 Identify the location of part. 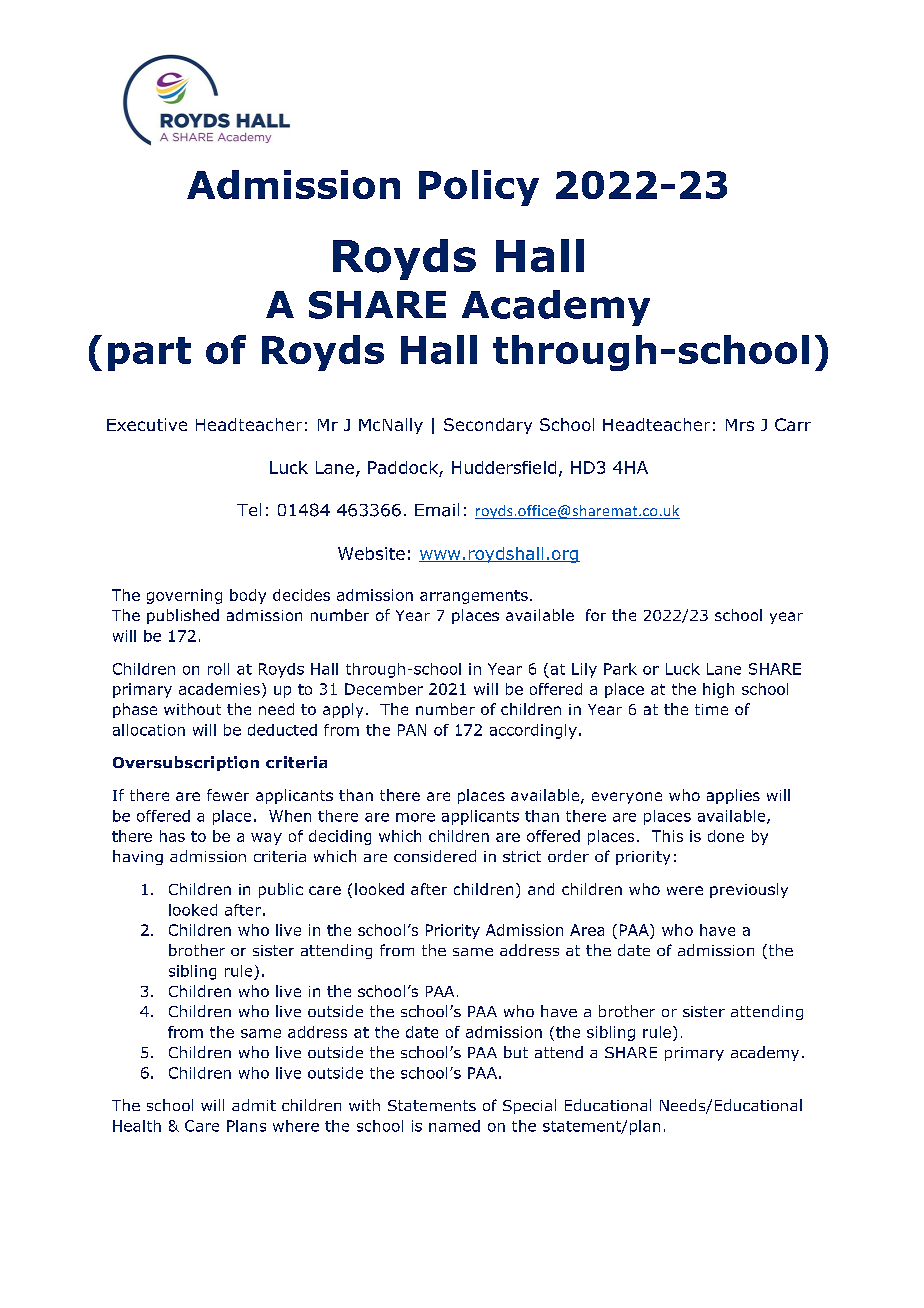
(149, 354).
